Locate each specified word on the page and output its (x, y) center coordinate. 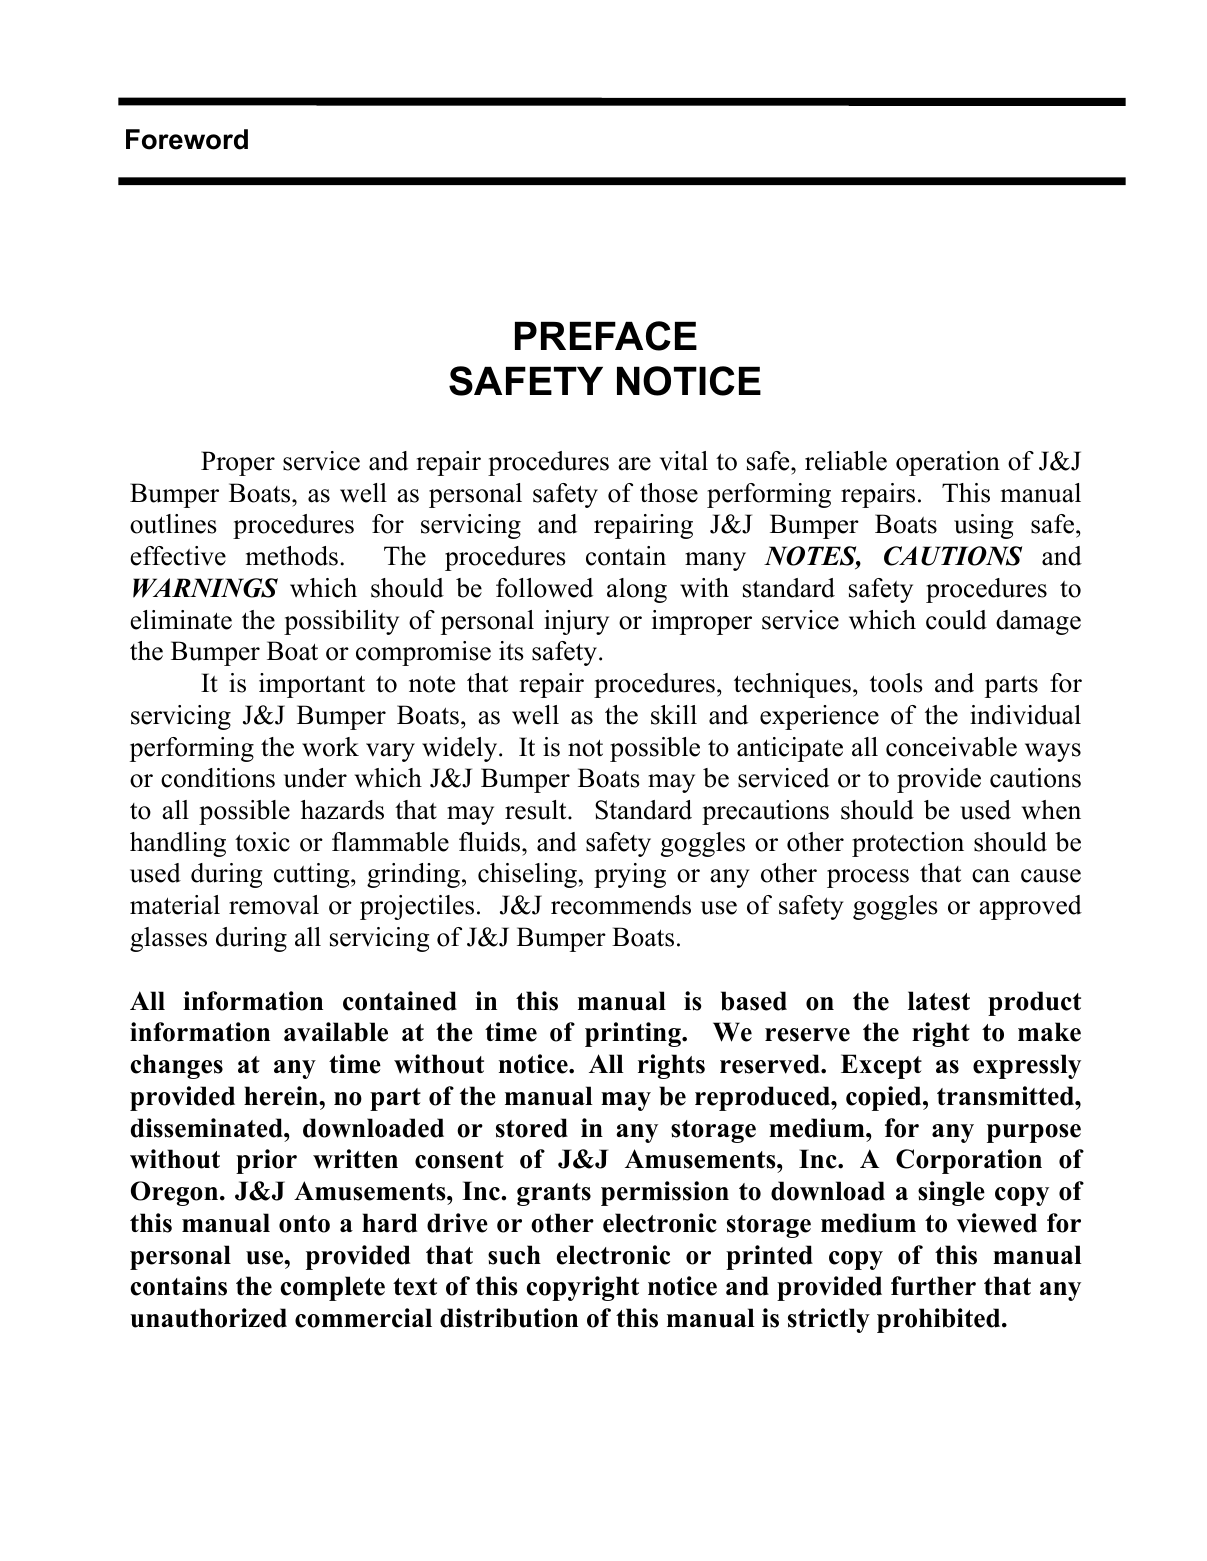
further (933, 1286)
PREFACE (606, 336)
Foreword (187, 139)
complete (333, 1288)
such (514, 1255)
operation (948, 463)
